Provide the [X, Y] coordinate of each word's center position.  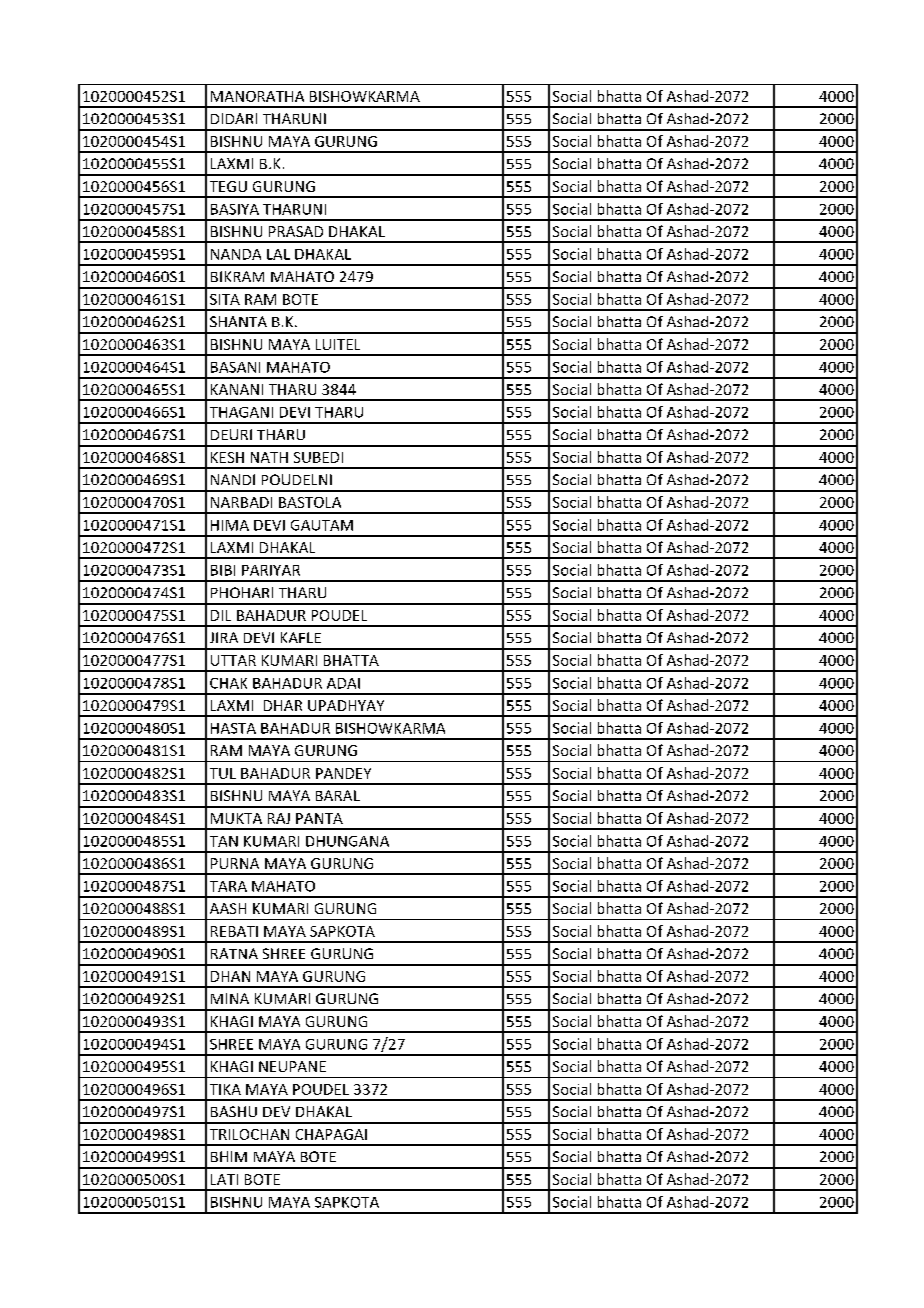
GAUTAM [322, 525]
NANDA [236, 254]
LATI [224, 1179]
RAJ [279, 818]
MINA [230, 998]
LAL [278, 254]
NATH [269, 457]
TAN [224, 841]
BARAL [338, 795]
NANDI [233, 479]
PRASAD [296, 231]
